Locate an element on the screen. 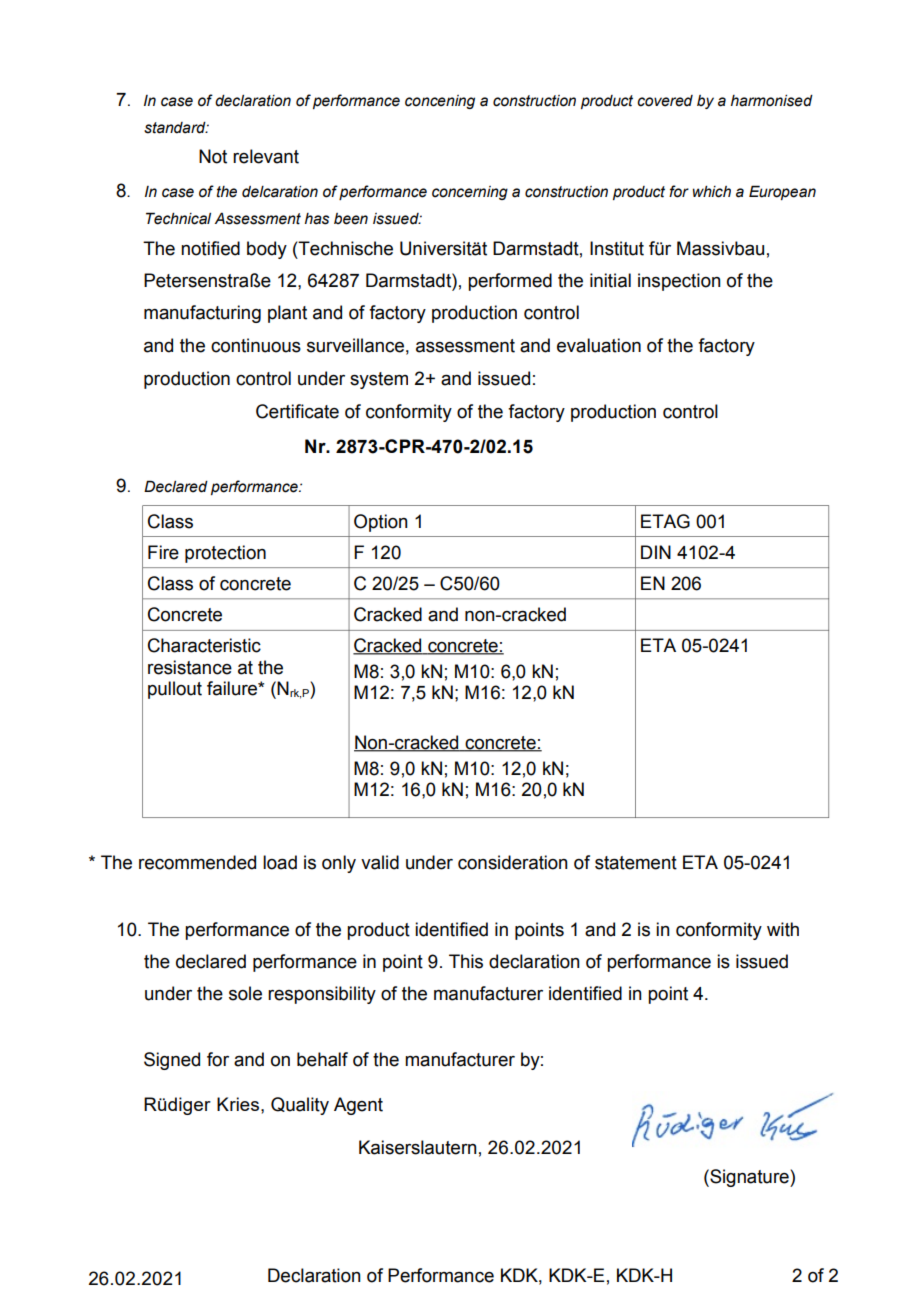 The height and width of the screenshot is (1308, 924). recommended is located at coordinates (197, 862).
